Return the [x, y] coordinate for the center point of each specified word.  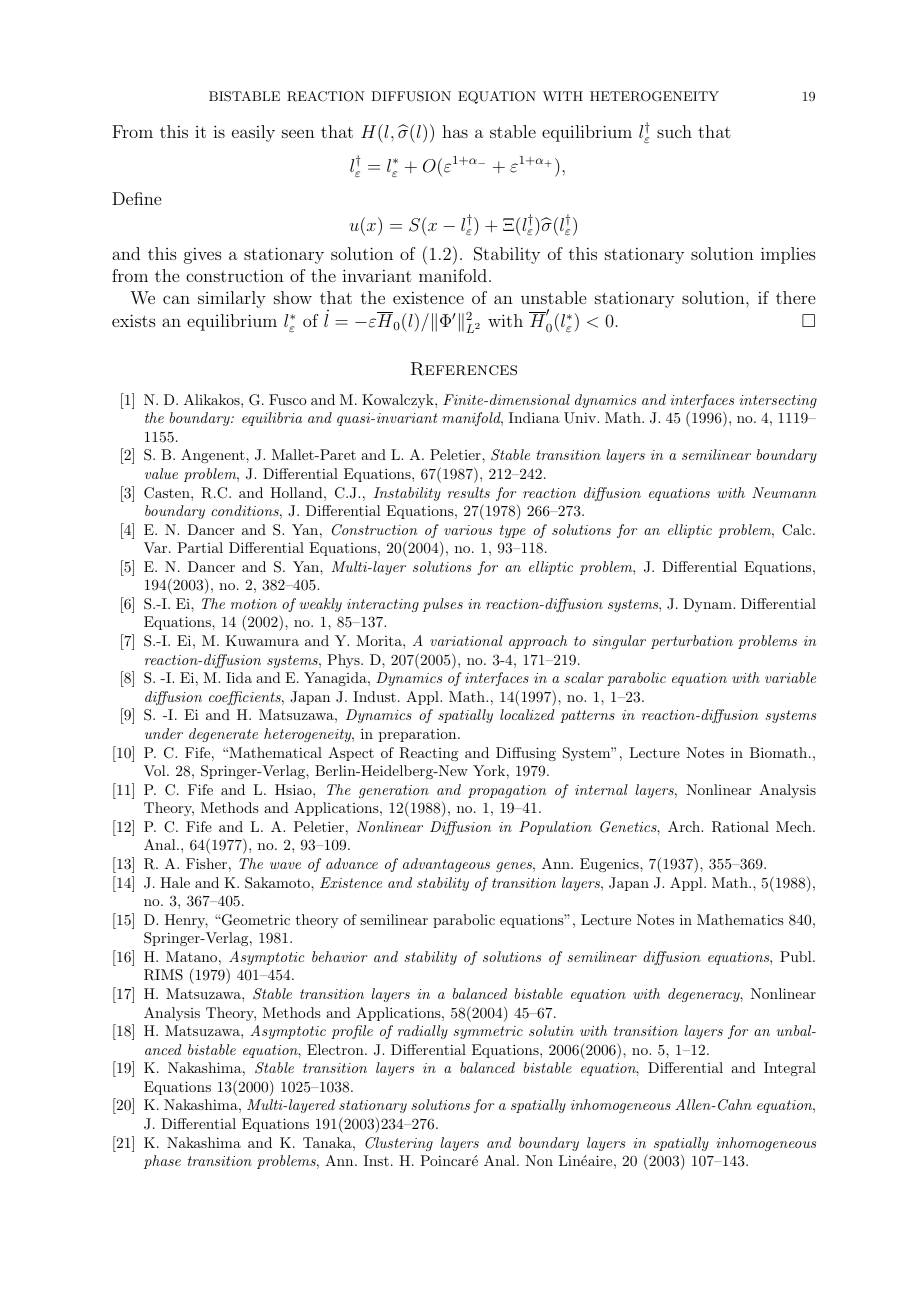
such [674, 131]
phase [162, 1162]
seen [298, 133]
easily [253, 133]
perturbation [692, 642]
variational [466, 640]
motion [254, 604]
